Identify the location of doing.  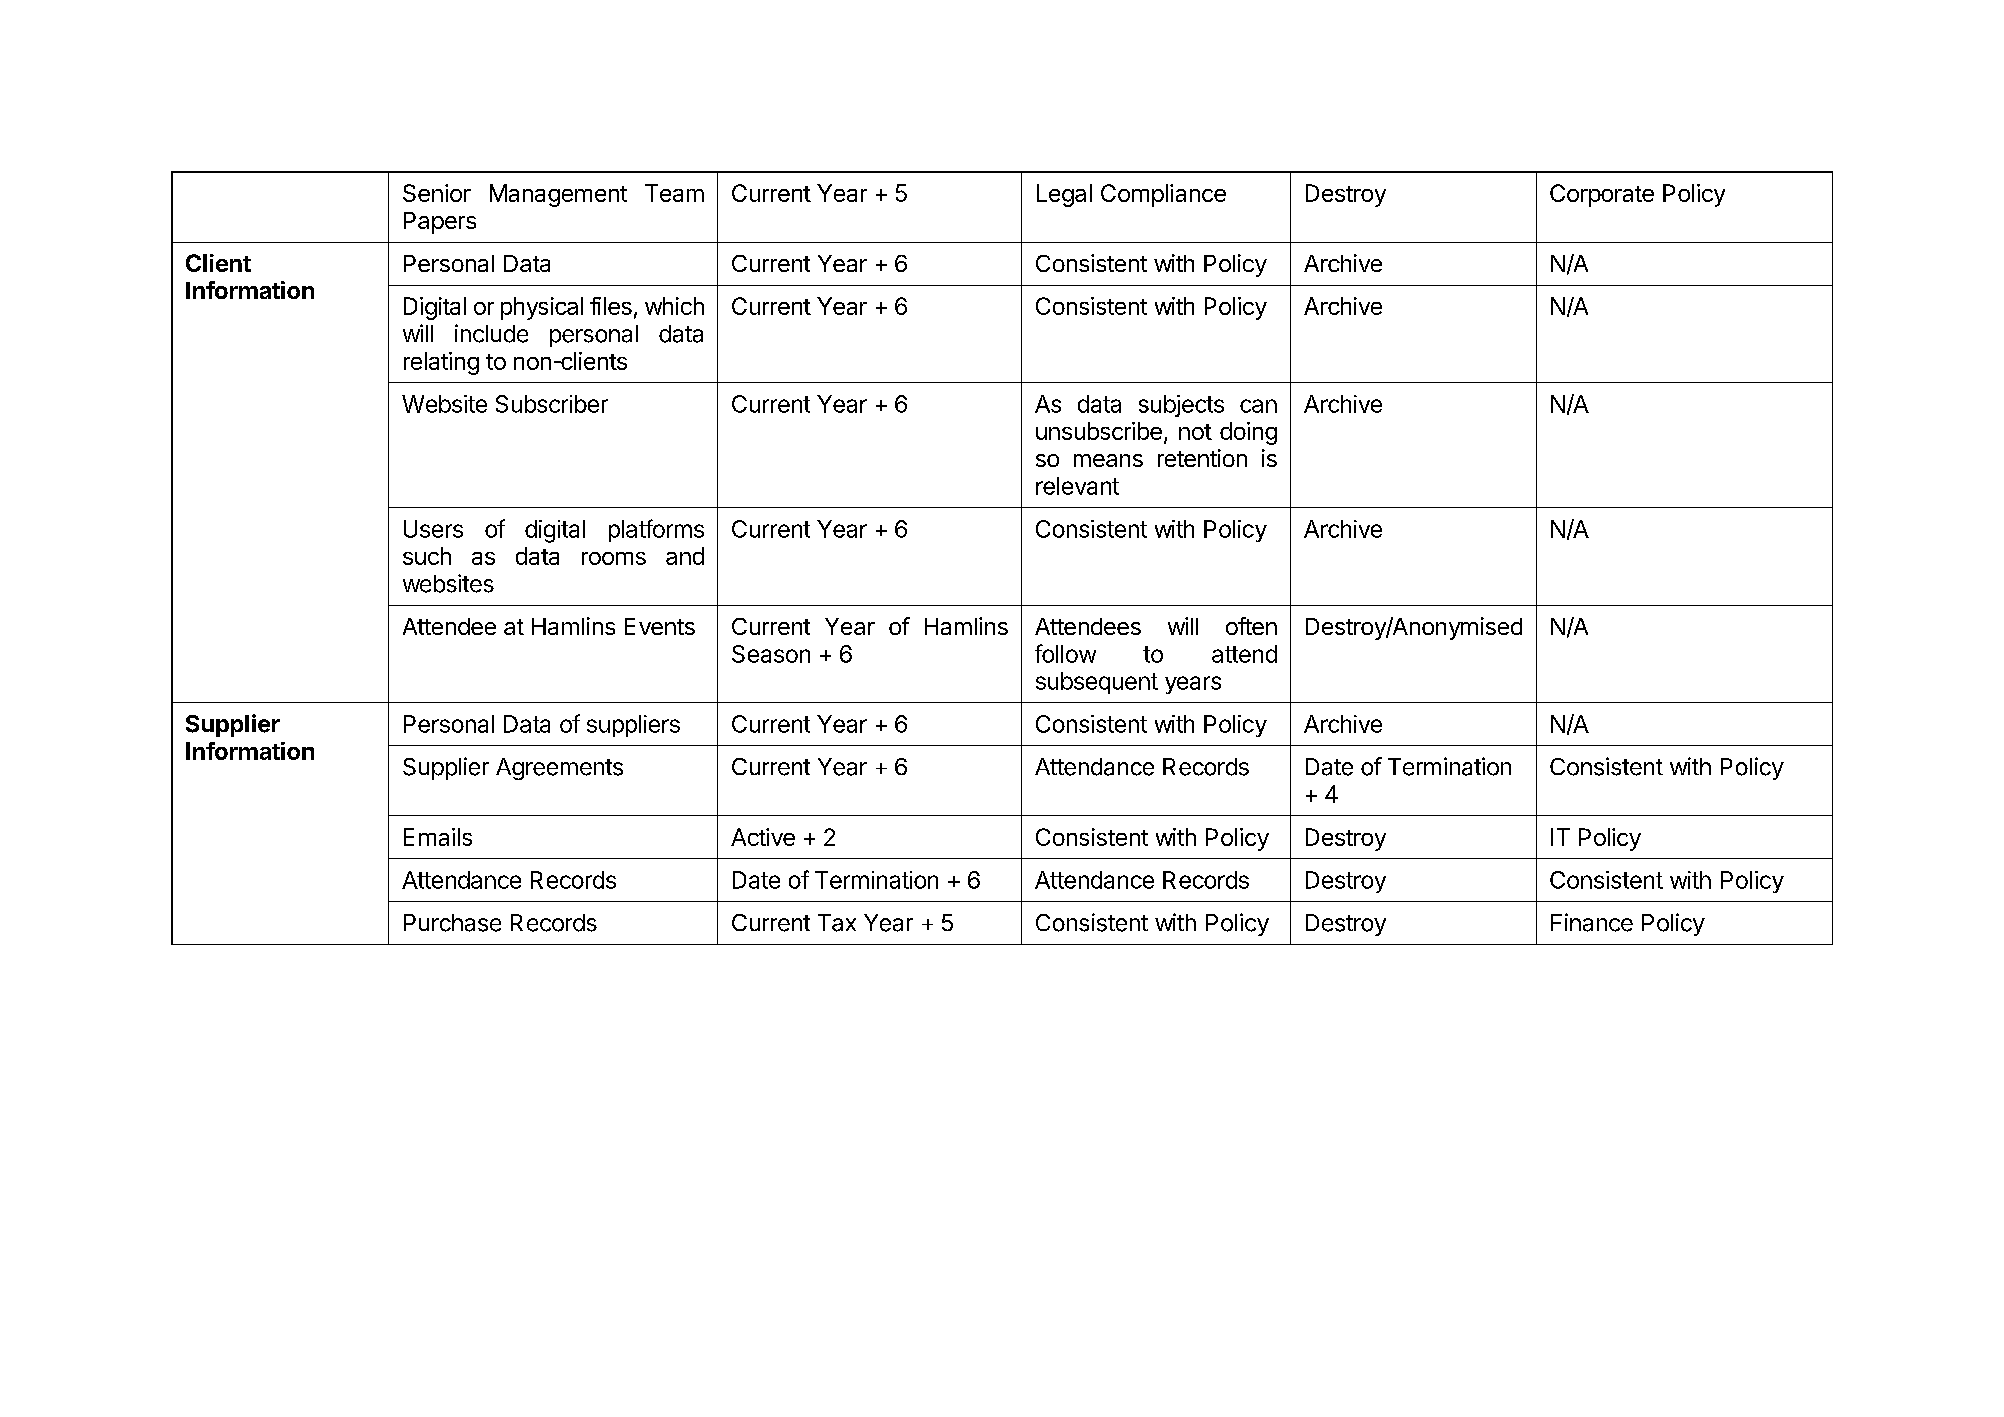
(1248, 433).
